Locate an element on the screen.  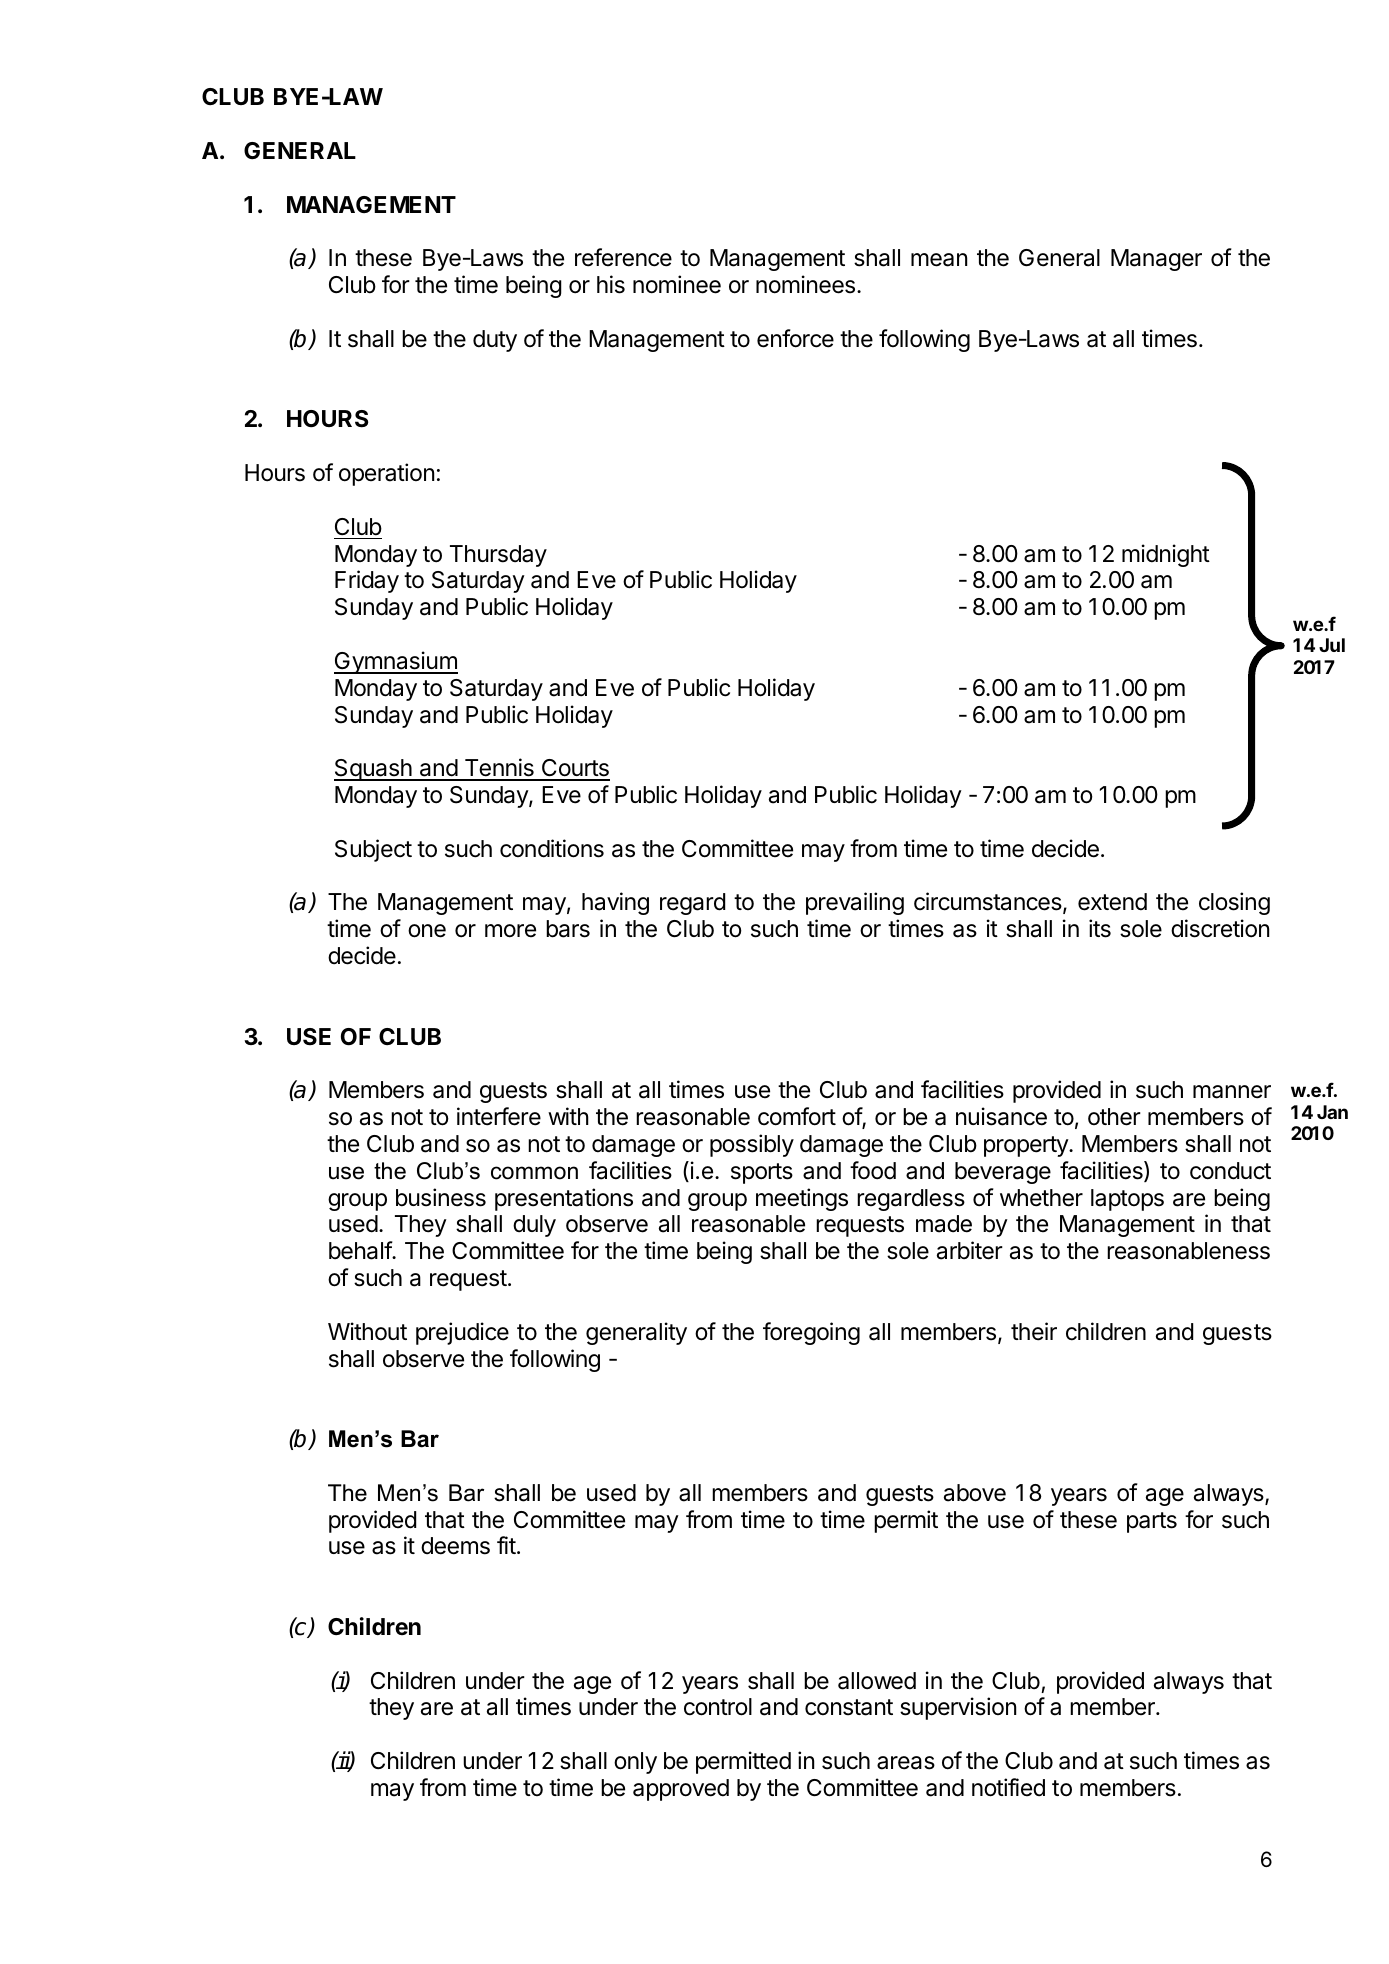
comfort is located at coordinates (797, 1116).
